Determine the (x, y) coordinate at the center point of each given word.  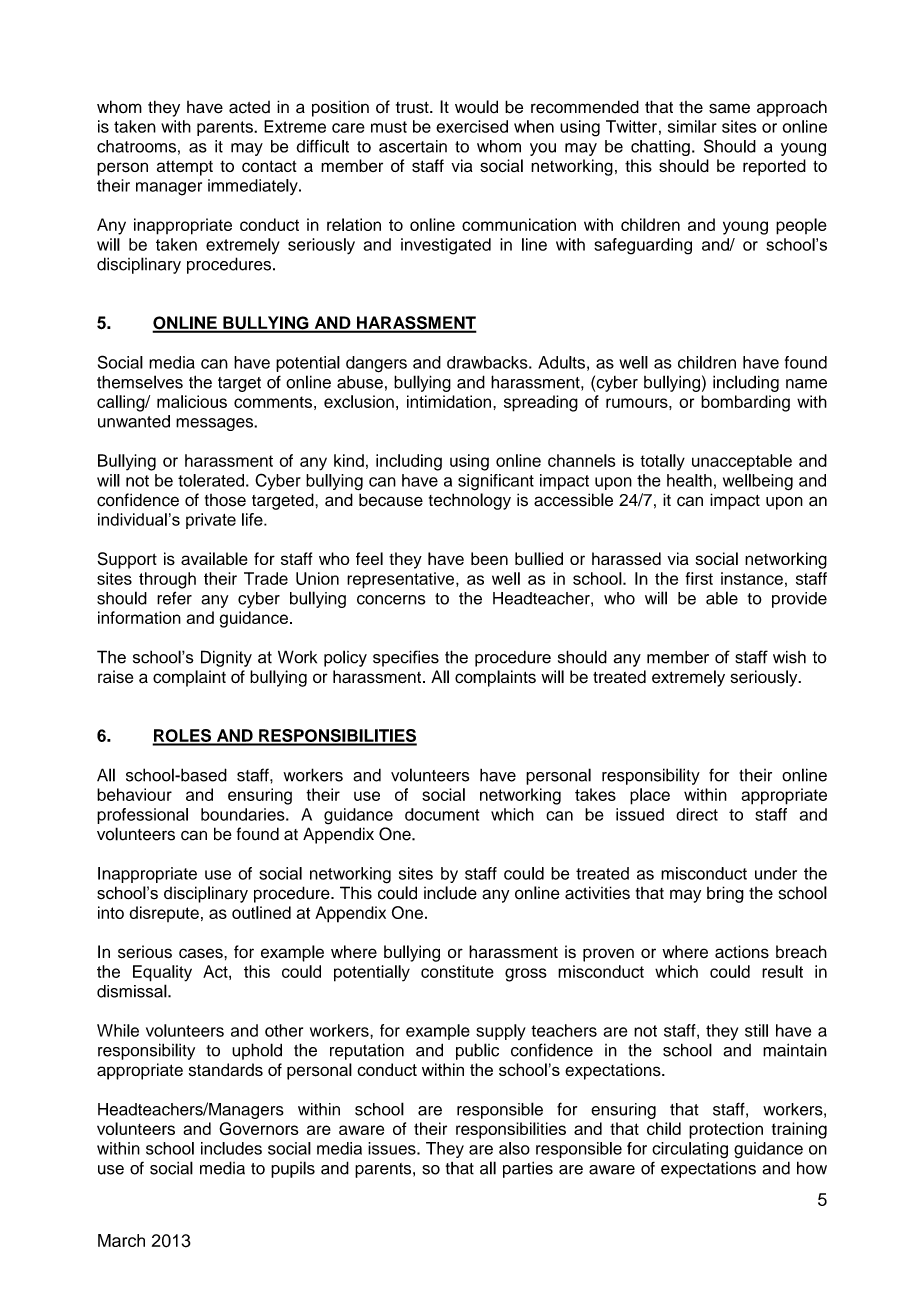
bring (725, 894)
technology (470, 501)
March (121, 1240)
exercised (472, 126)
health (689, 480)
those (225, 500)
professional (142, 816)
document (442, 814)
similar (692, 126)
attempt (185, 168)
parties (528, 1169)
